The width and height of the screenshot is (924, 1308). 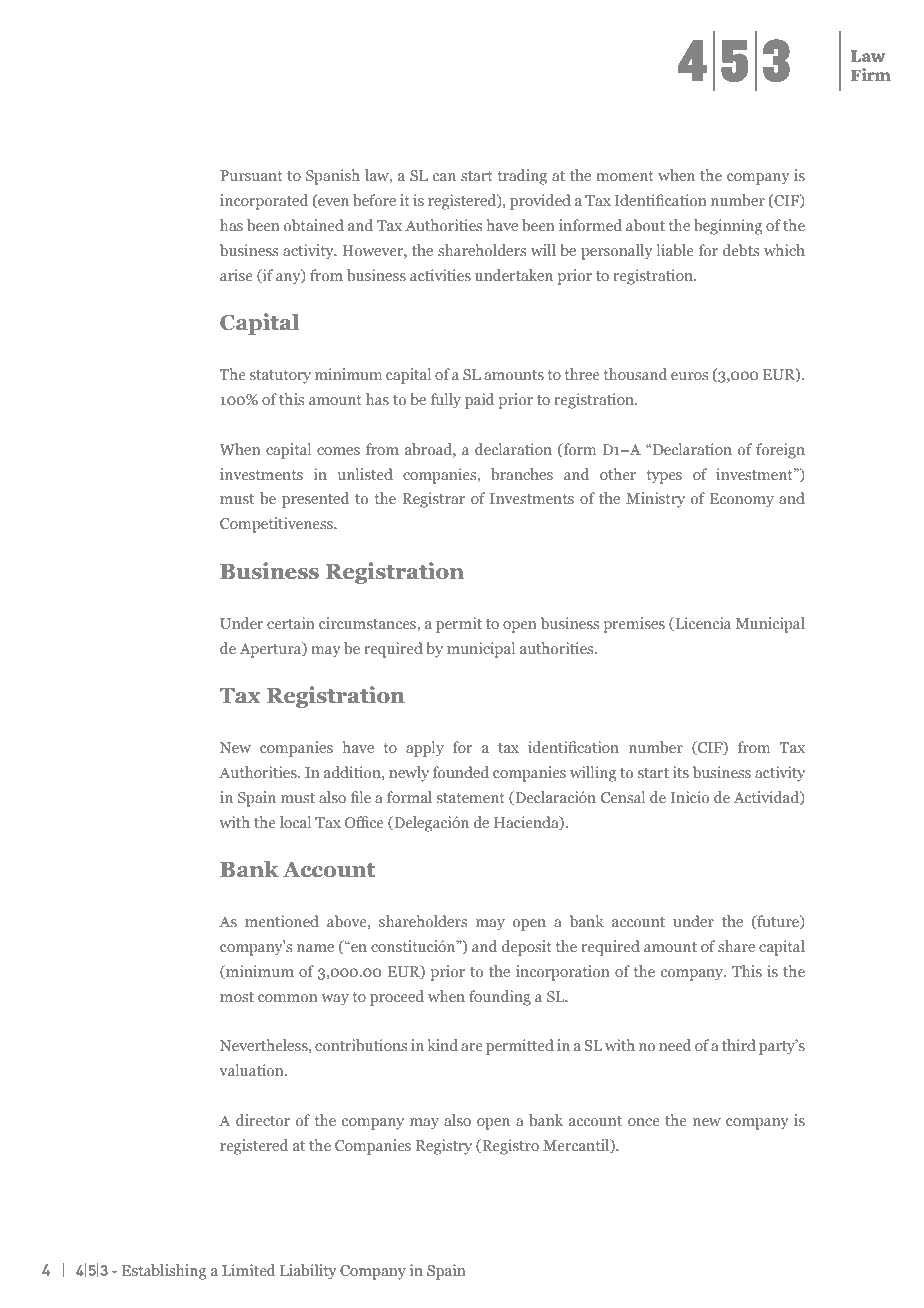 What do you see at coordinates (264, 202) in the screenshot?
I see `incorporated` at bounding box center [264, 202].
